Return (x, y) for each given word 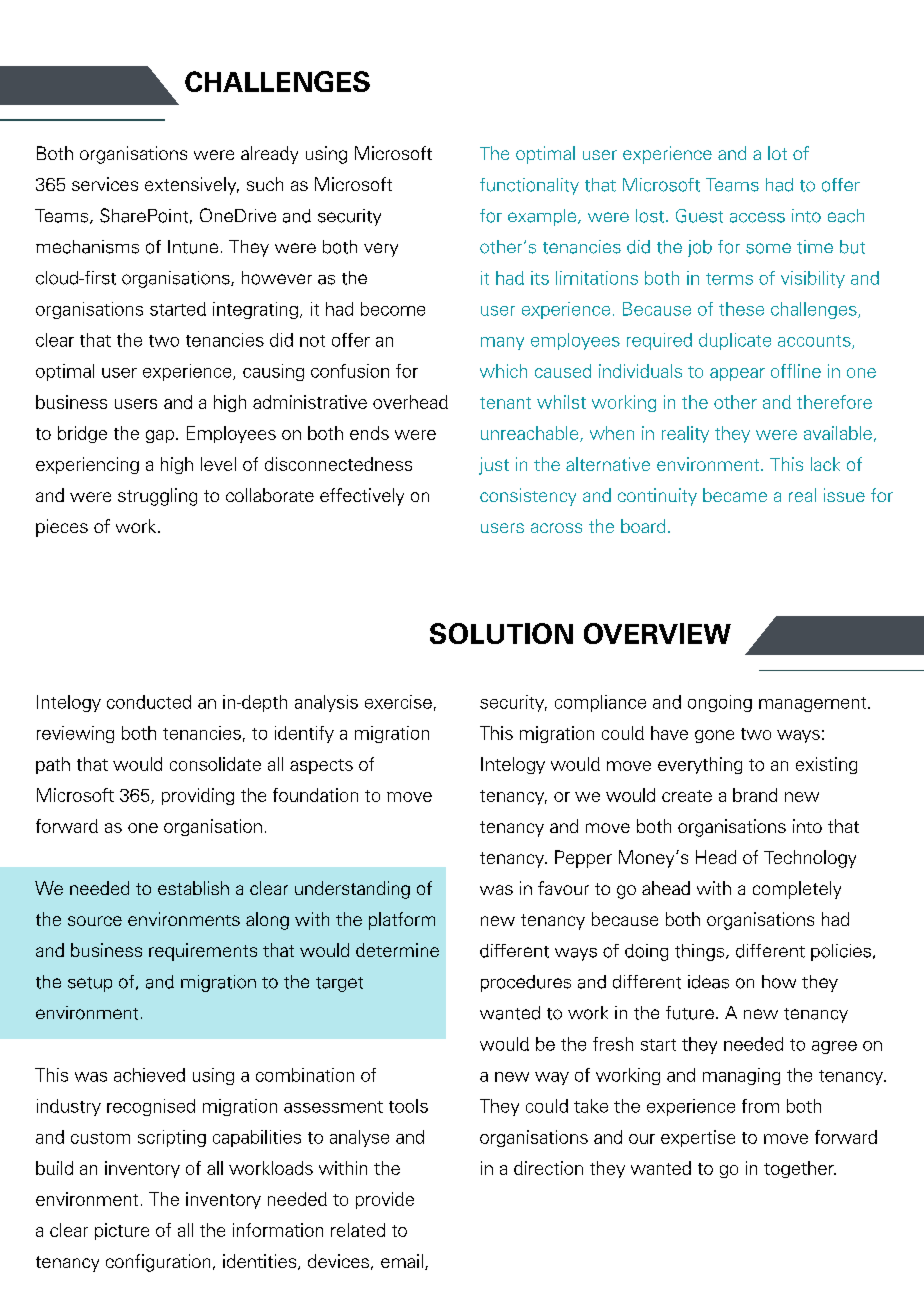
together (800, 1169)
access (757, 217)
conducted (149, 702)
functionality (529, 186)
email (402, 1261)
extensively (192, 186)
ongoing (720, 703)
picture (122, 1231)
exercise (398, 702)
